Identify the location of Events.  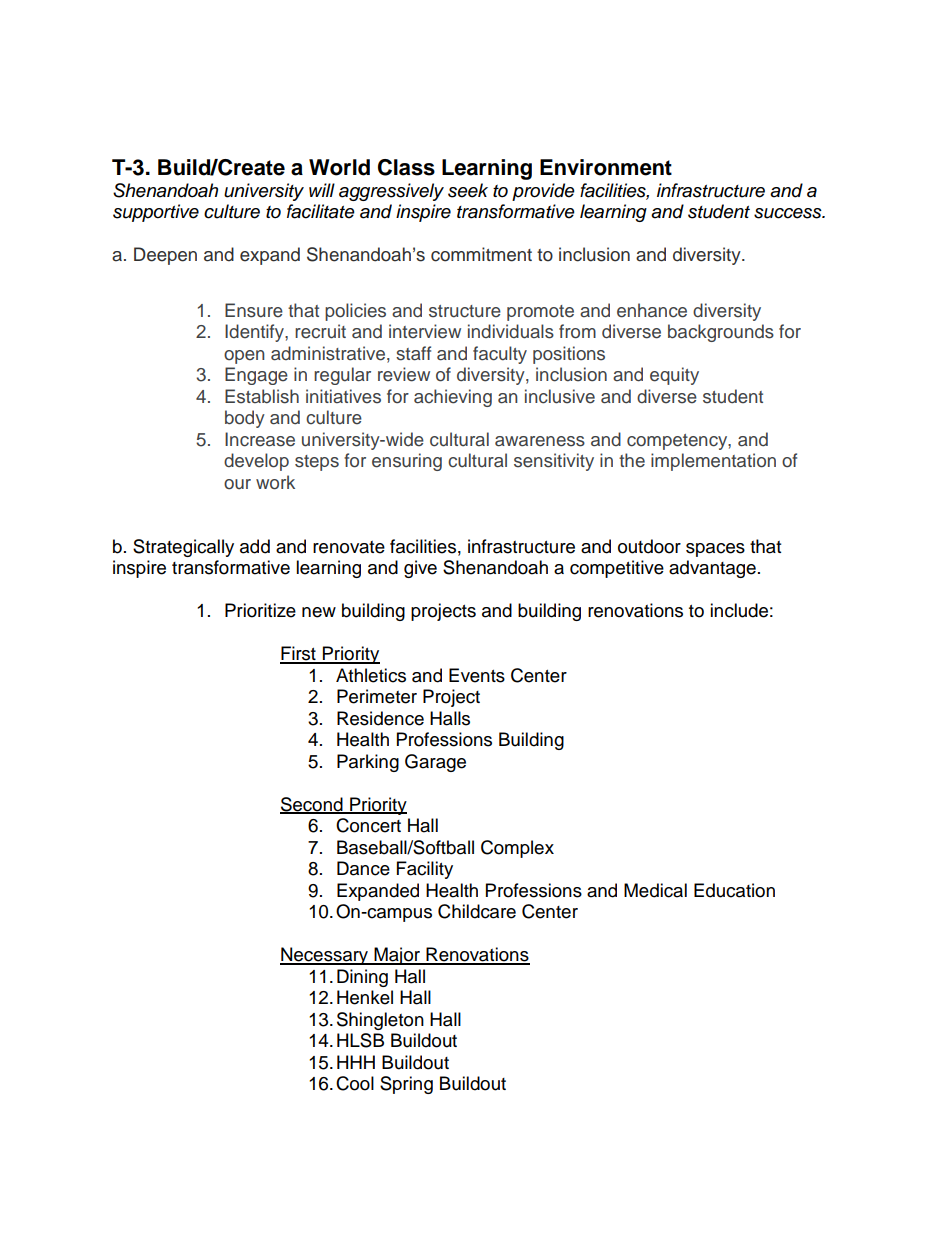
(477, 675).
